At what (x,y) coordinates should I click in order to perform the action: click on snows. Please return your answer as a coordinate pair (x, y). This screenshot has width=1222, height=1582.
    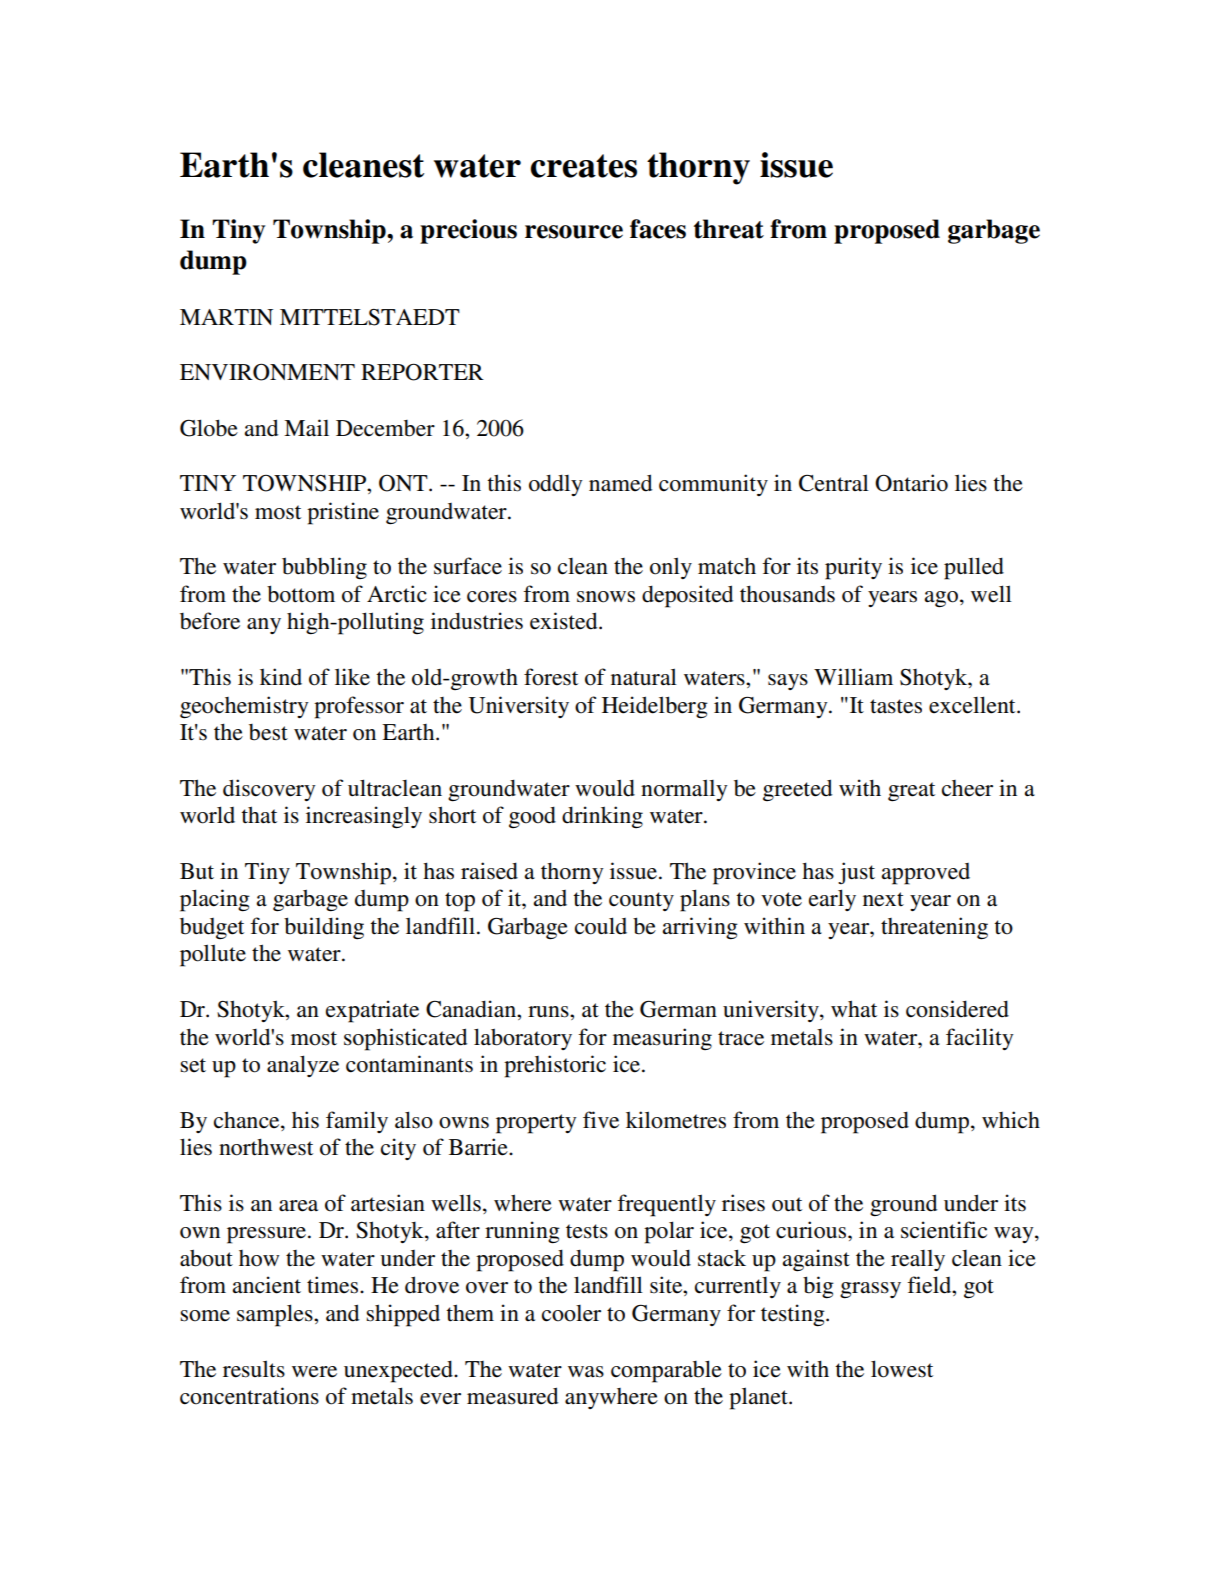
    Looking at the image, I should click on (606, 597).
